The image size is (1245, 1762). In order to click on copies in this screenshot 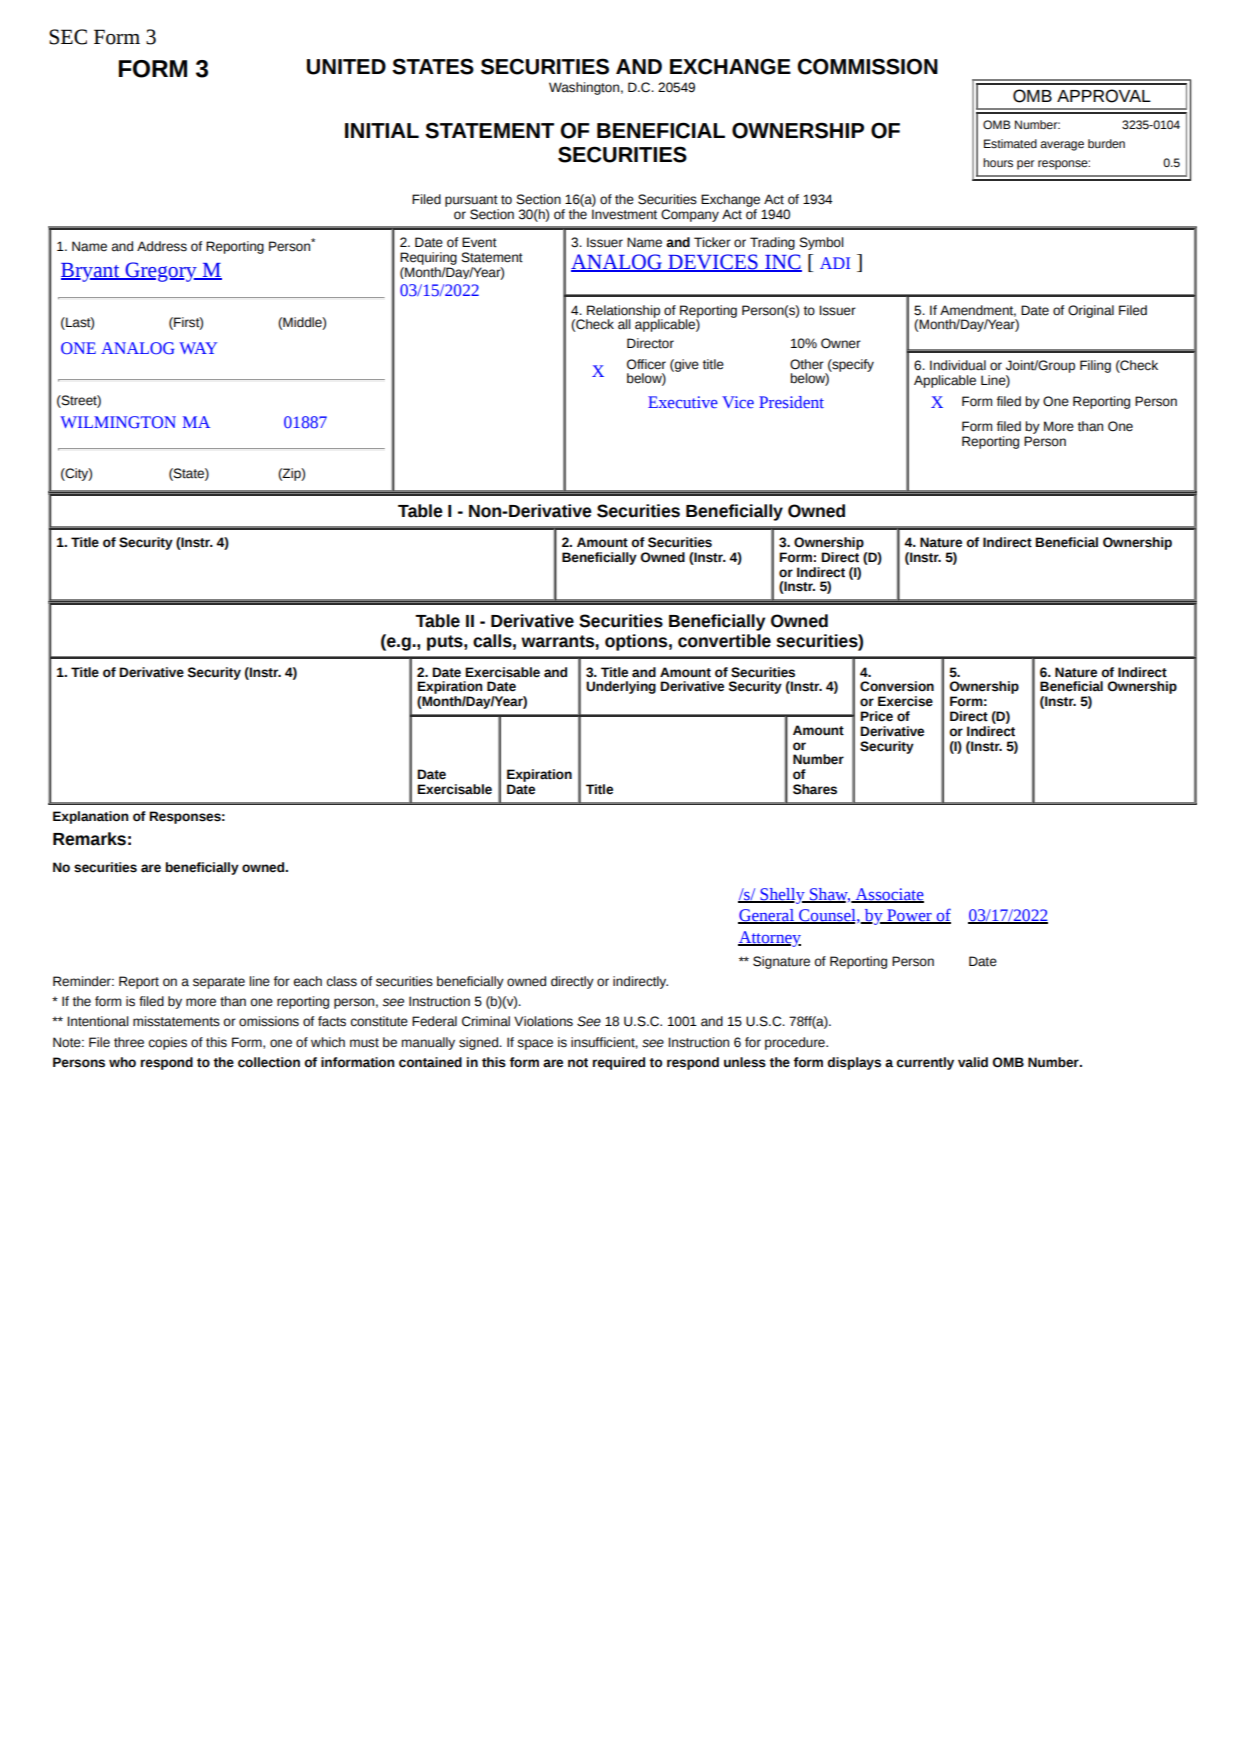, I will do `click(167, 1043)`.
